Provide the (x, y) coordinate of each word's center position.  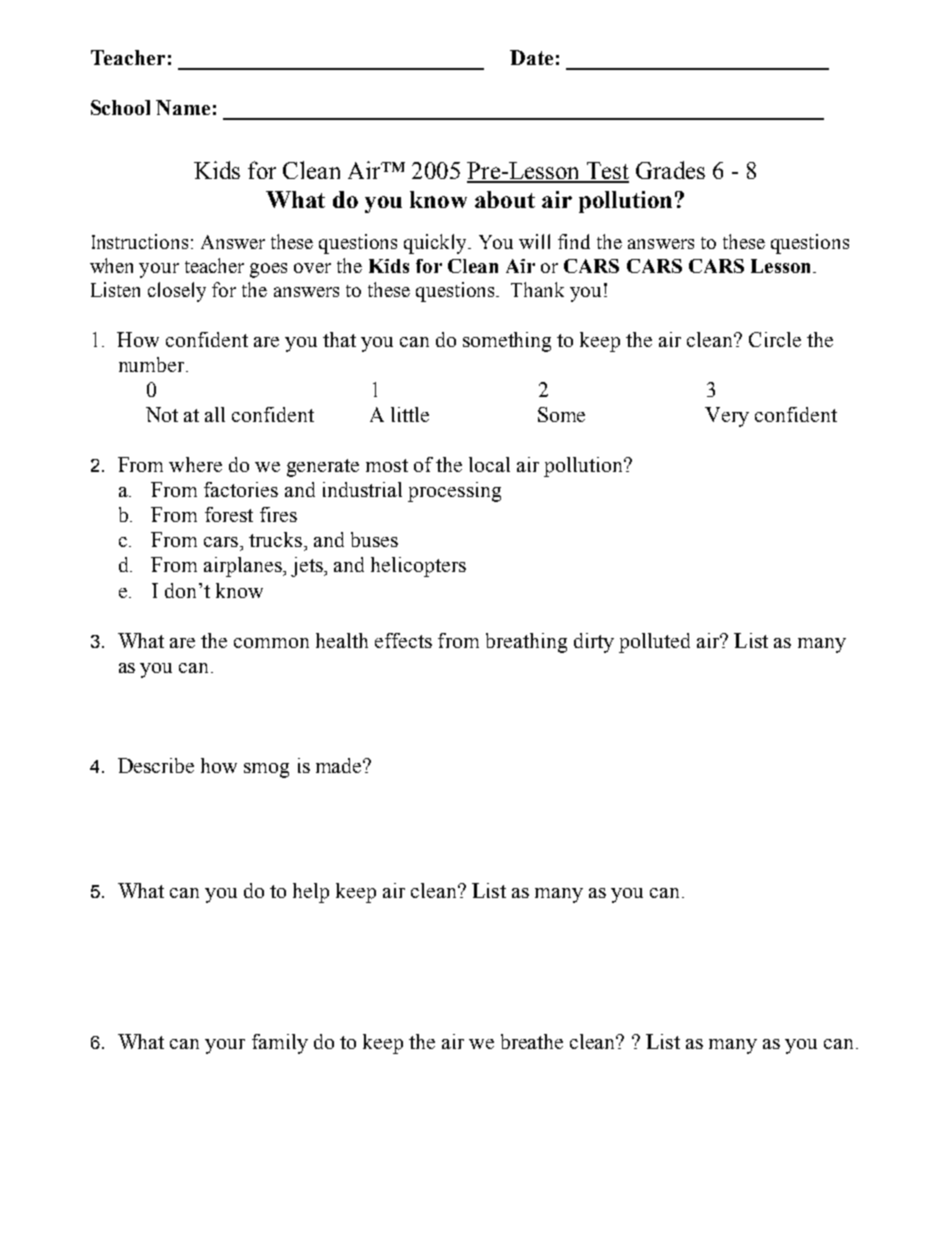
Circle (775, 339)
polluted (654, 643)
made (340, 765)
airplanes (244, 567)
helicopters (418, 567)
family (280, 1044)
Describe (156, 765)
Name (183, 107)
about (505, 199)
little (410, 414)
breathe (532, 1041)
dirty (594, 643)
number (153, 364)
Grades (670, 170)
